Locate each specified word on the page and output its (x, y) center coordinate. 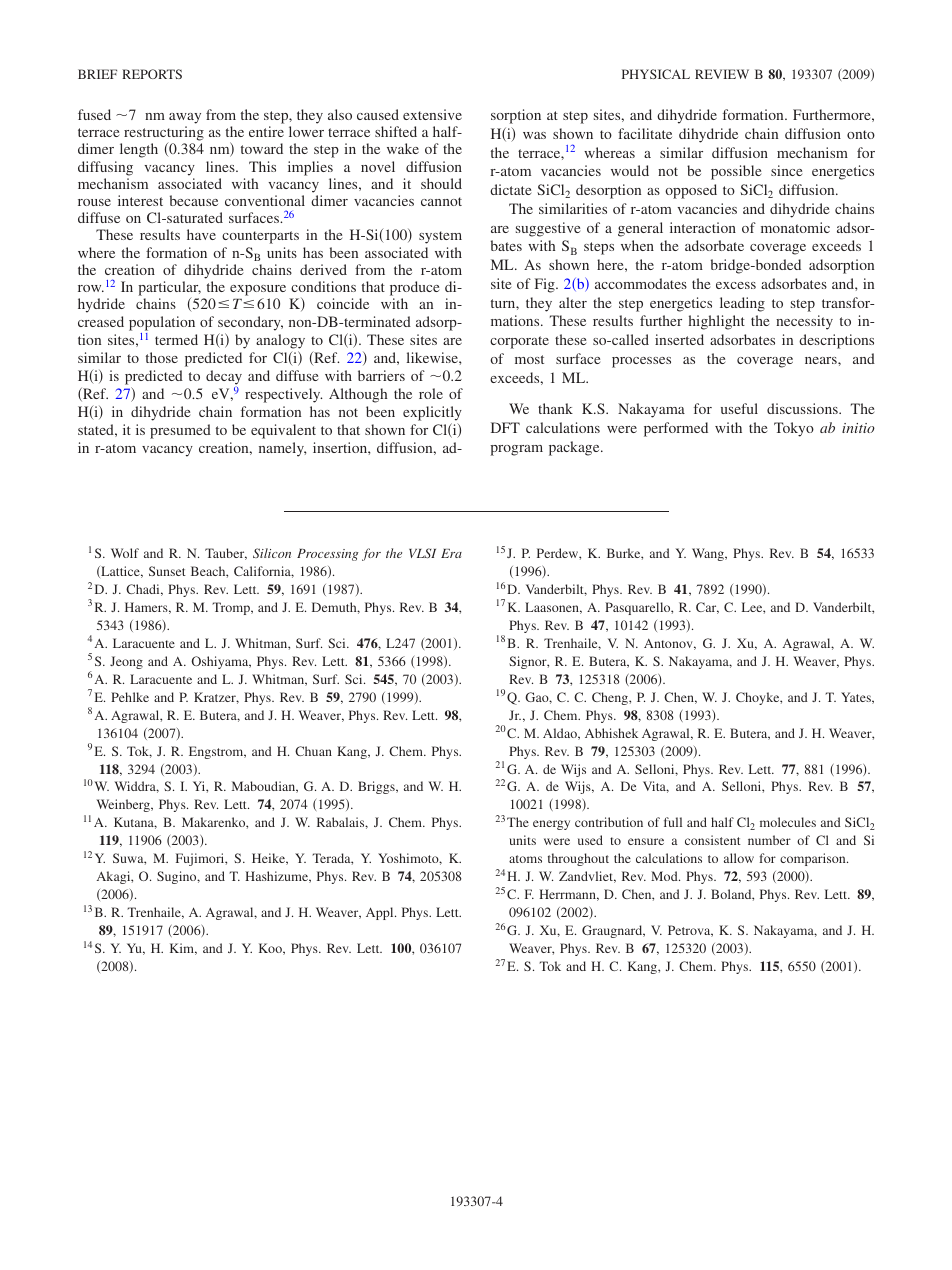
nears (822, 360)
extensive (432, 114)
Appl (381, 913)
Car (707, 608)
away (185, 118)
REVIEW (722, 74)
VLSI (422, 553)
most (529, 359)
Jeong (126, 662)
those (162, 357)
